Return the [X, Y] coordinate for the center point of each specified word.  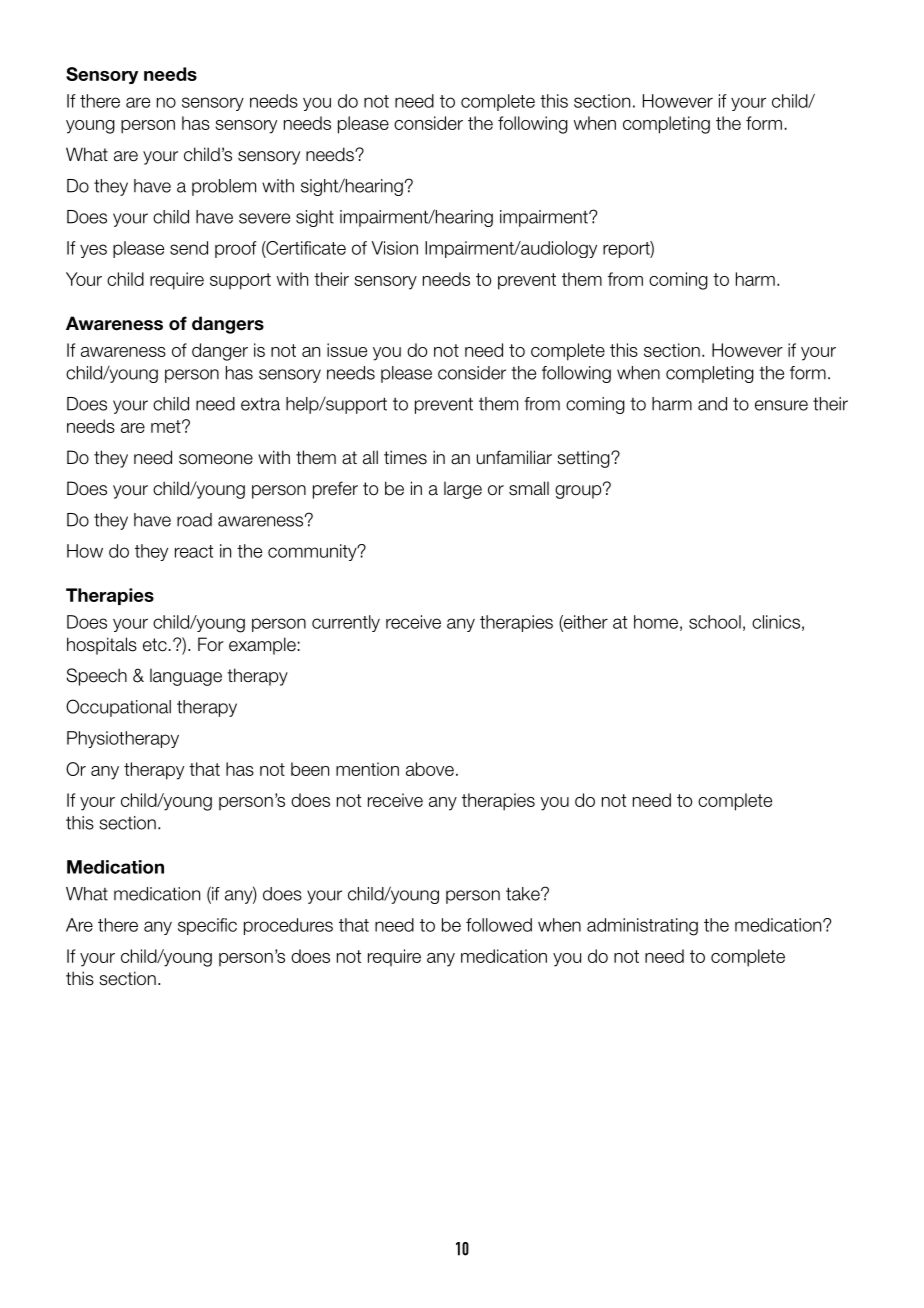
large [463, 490]
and [712, 404]
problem [224, 187]
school [715, 622]
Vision [395, 248]
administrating [642, 927]
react [194, 551]
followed [499, 925]
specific [207, 926]
